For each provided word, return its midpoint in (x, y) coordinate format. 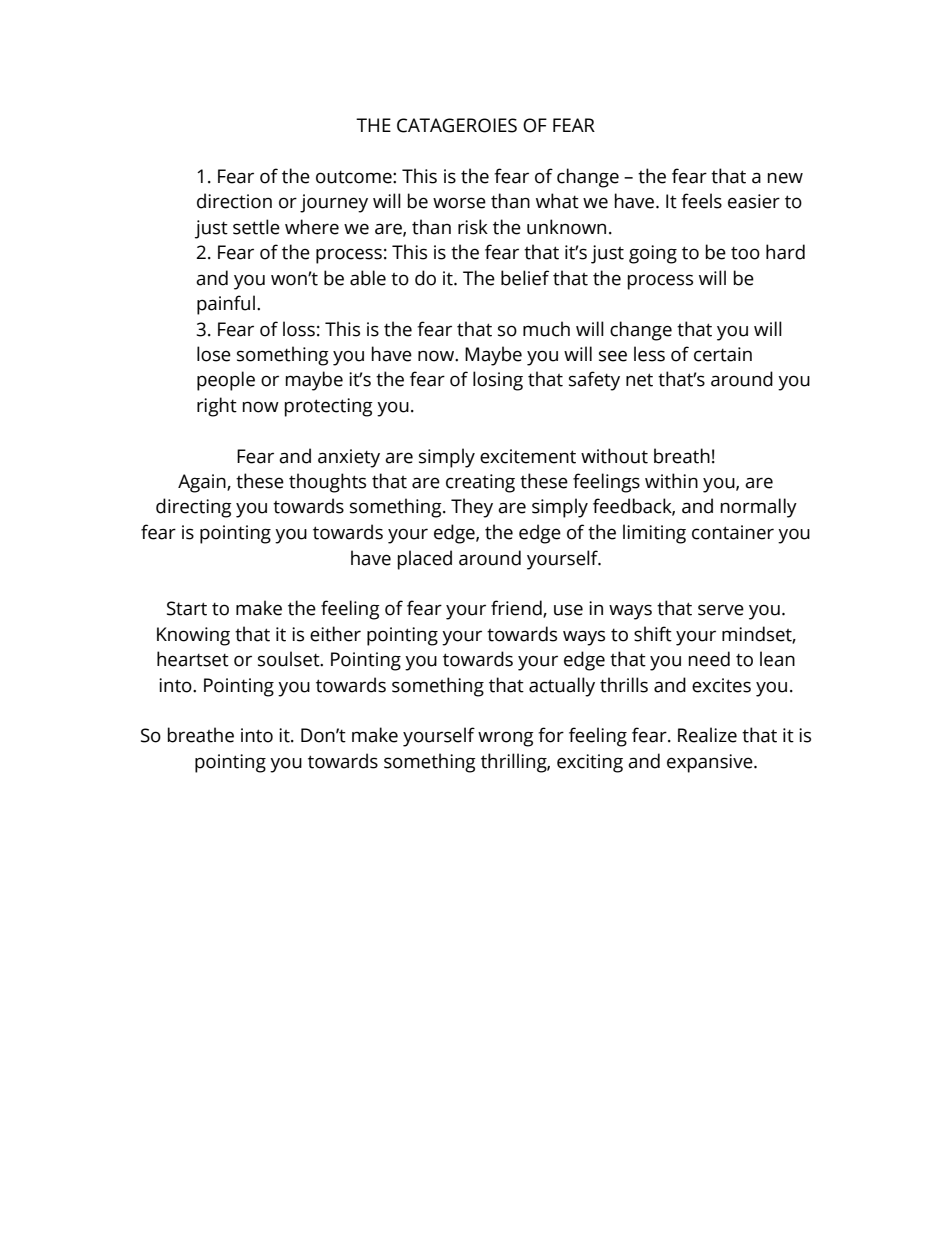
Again (203, 483)
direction (234, 201)
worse (459, 203)
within (671, 481)
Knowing (193, 636)
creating (480, 483)
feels (701, 201)
